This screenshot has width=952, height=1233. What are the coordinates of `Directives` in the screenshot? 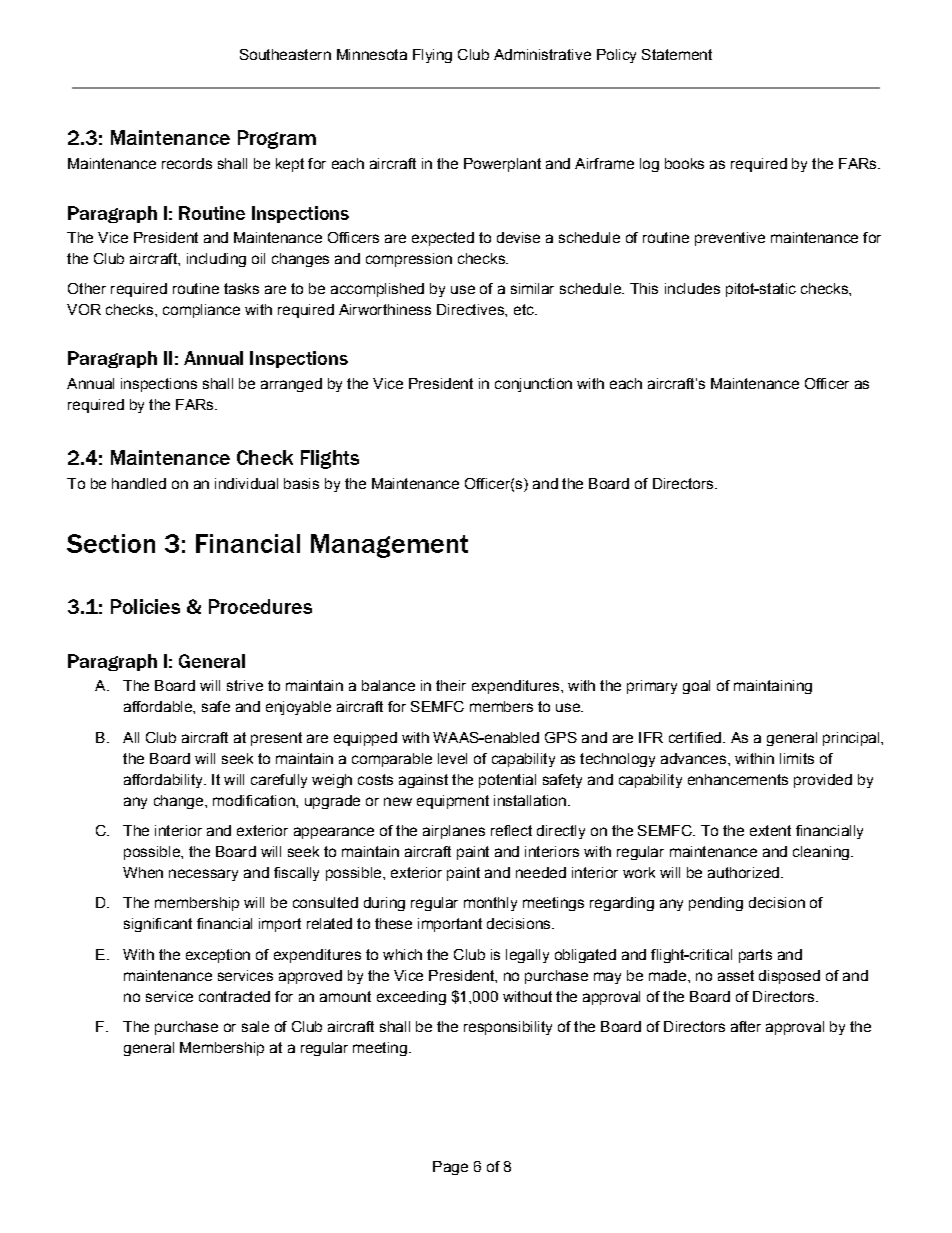 It's located at (471, 309).
